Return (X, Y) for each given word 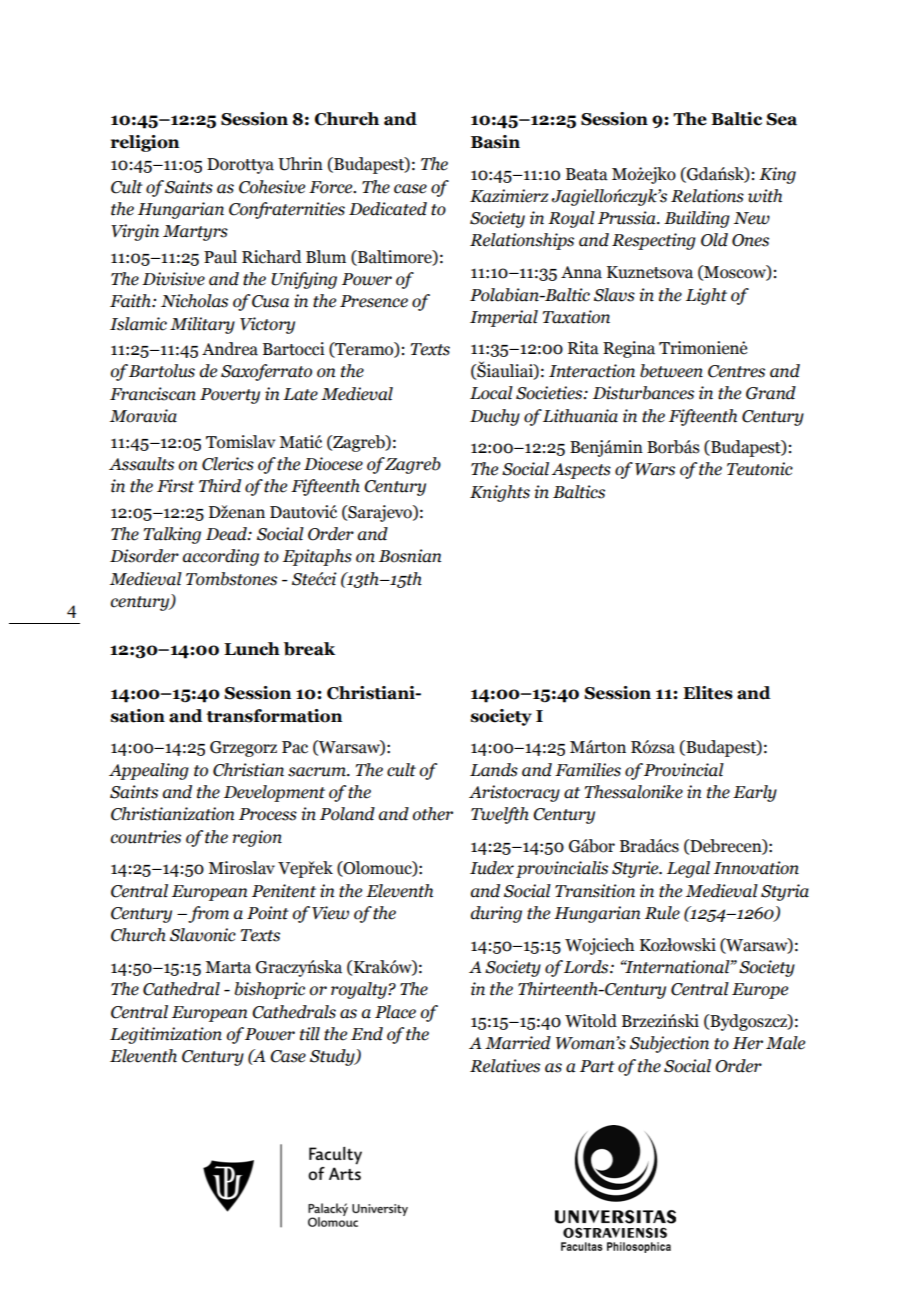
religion (145, 143)
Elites (708, 693)
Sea (781, 119)
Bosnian (410, 556)
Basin (495, 142)
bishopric (269, 990)
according (221, 557)
